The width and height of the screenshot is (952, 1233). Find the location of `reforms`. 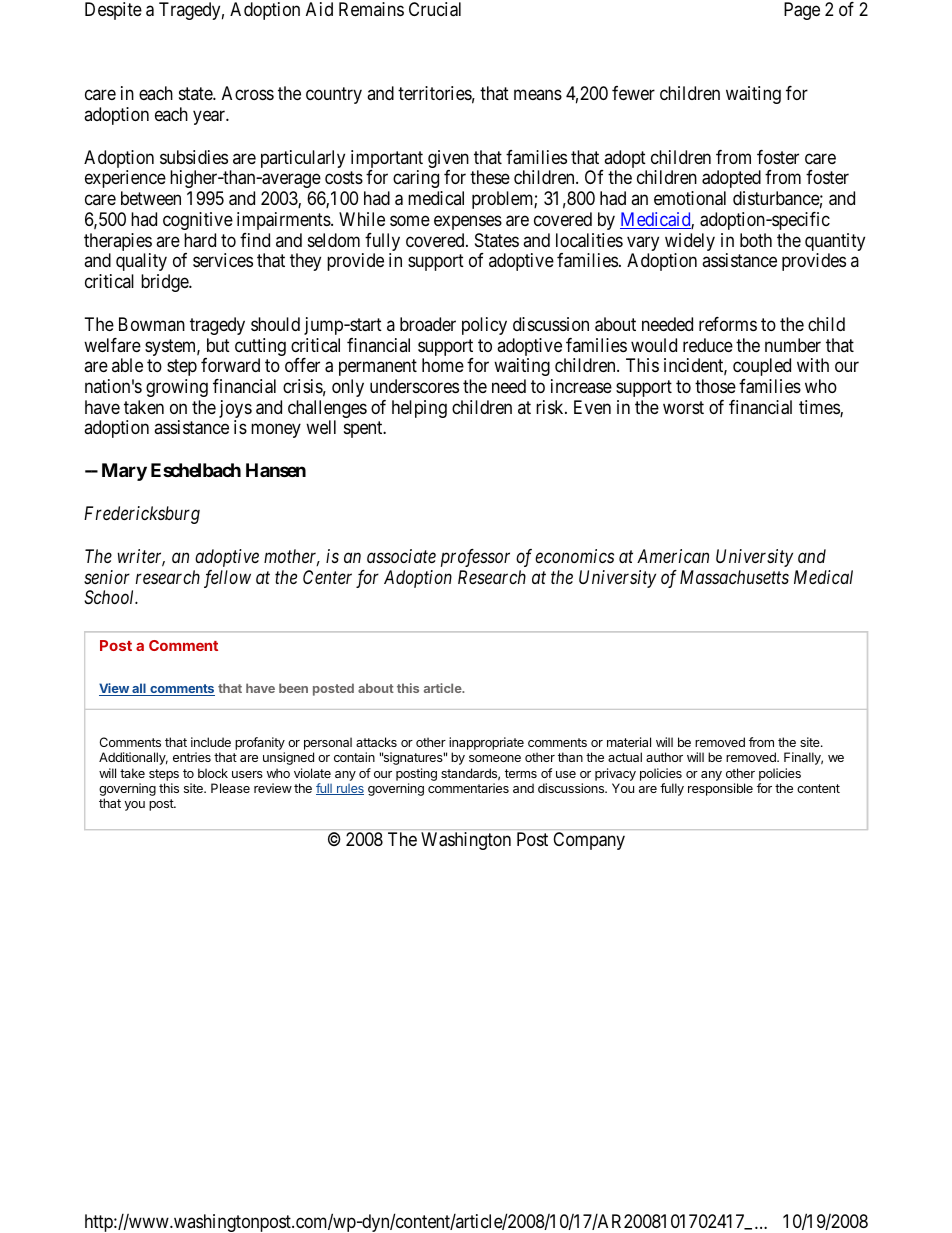

reforms is located at coordinates (728, 324).
